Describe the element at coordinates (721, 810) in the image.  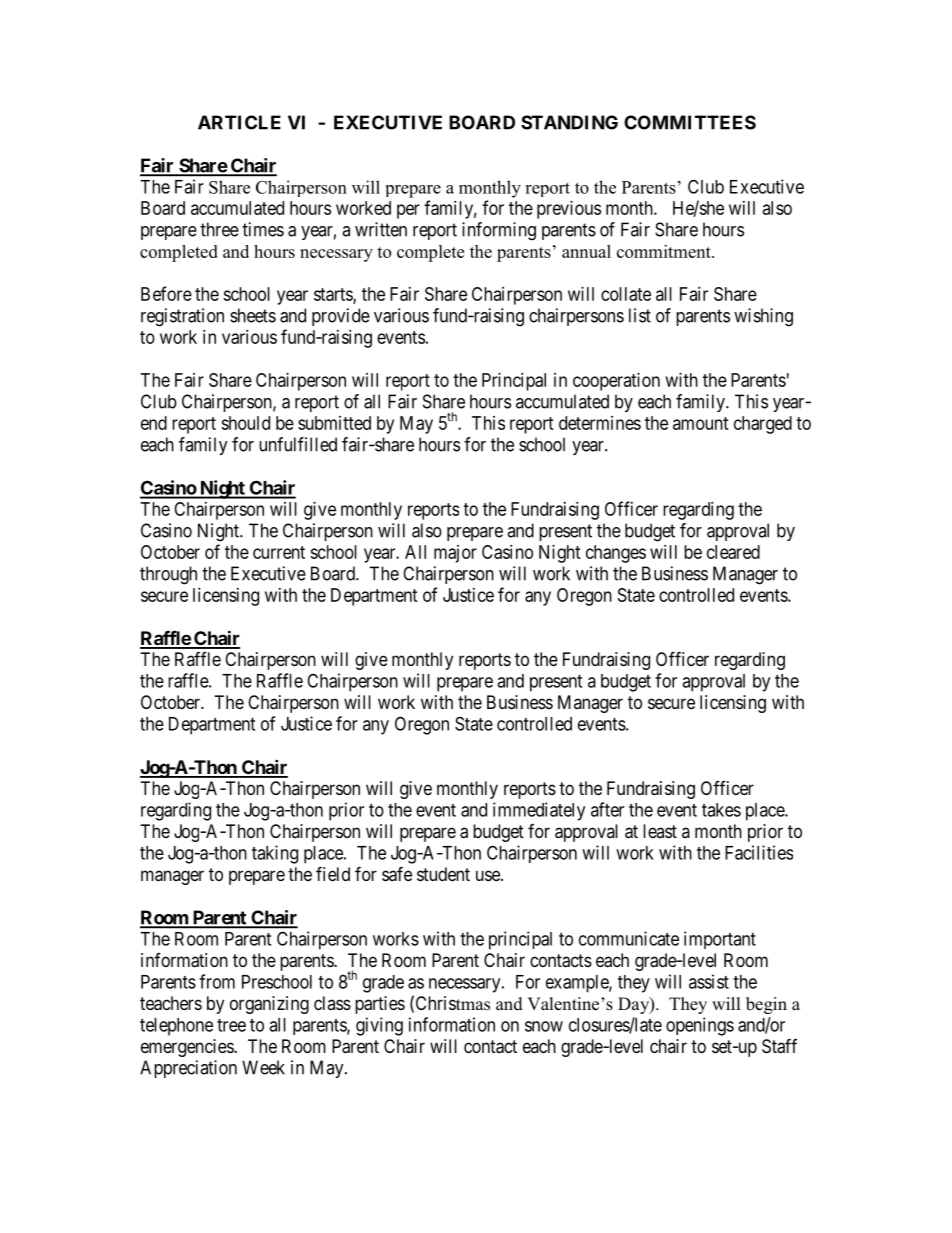
I see `takes` at that location.
